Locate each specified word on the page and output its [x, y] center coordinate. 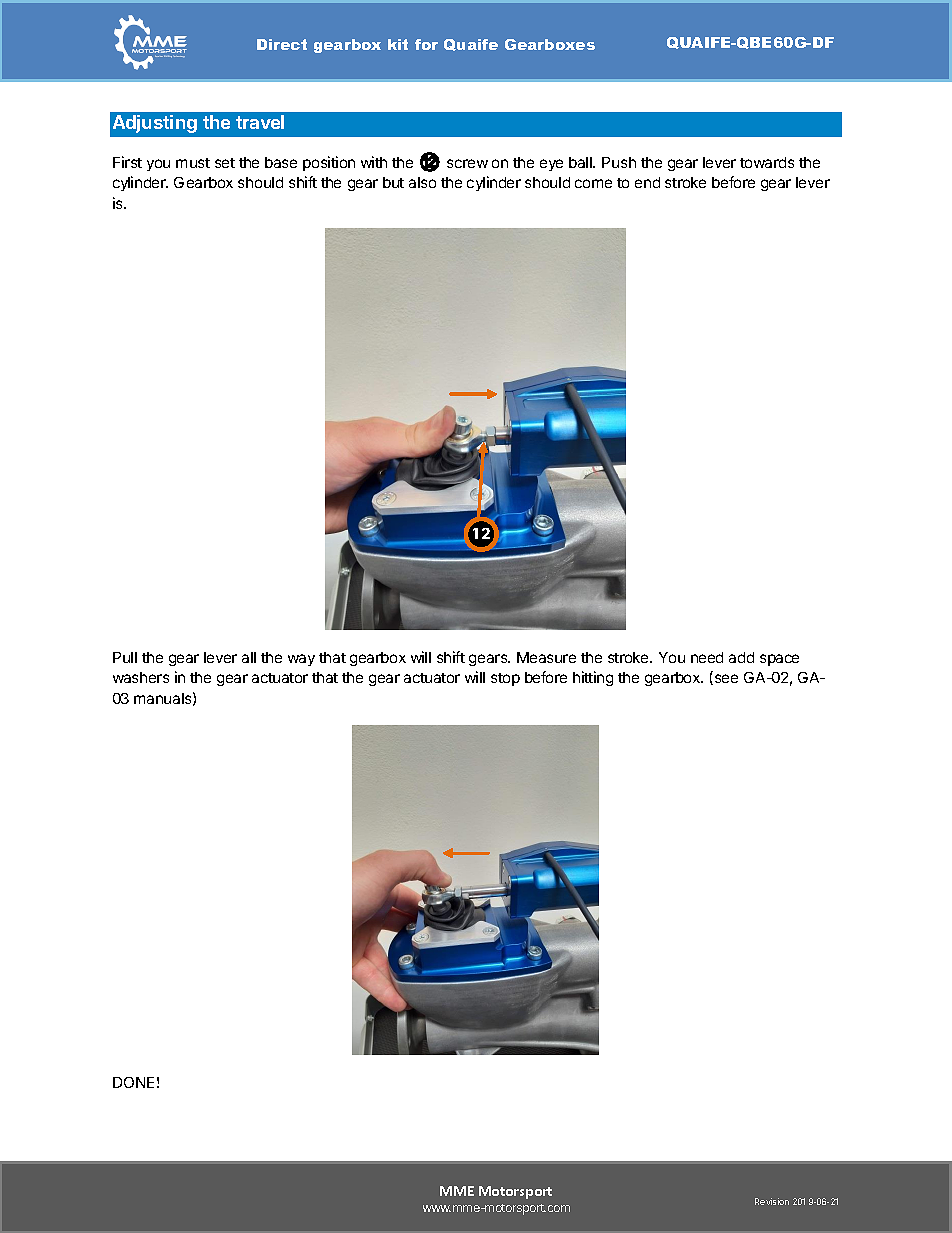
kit [398, 44]
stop [505, 679]
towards [767, 162]
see [725, 679]
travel [260, 122]
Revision [772, 1201]
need [707, 657]
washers [141, 677]
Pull [125, 657]
